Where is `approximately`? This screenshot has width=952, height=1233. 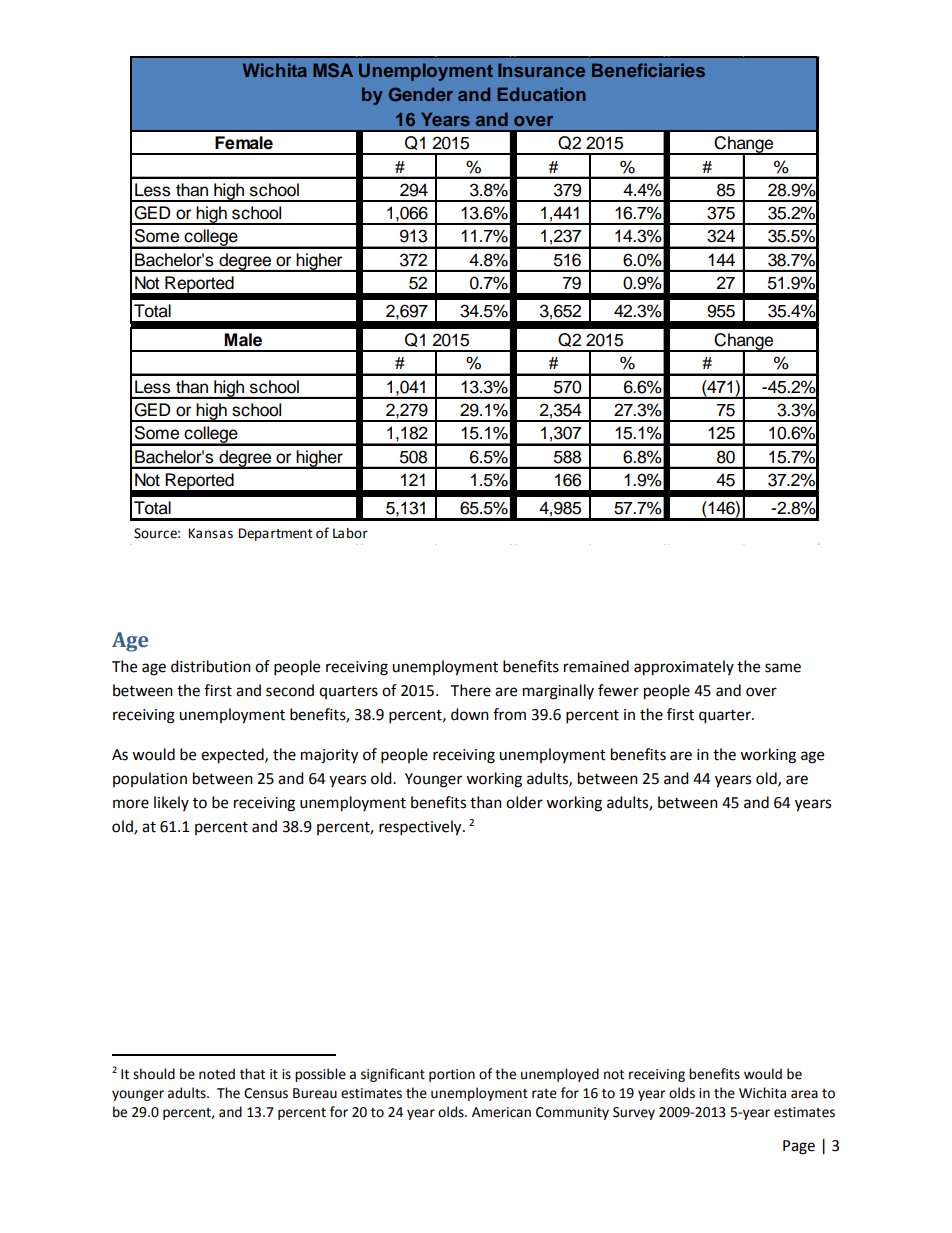
approximately is located at coordinates (684, 668).
